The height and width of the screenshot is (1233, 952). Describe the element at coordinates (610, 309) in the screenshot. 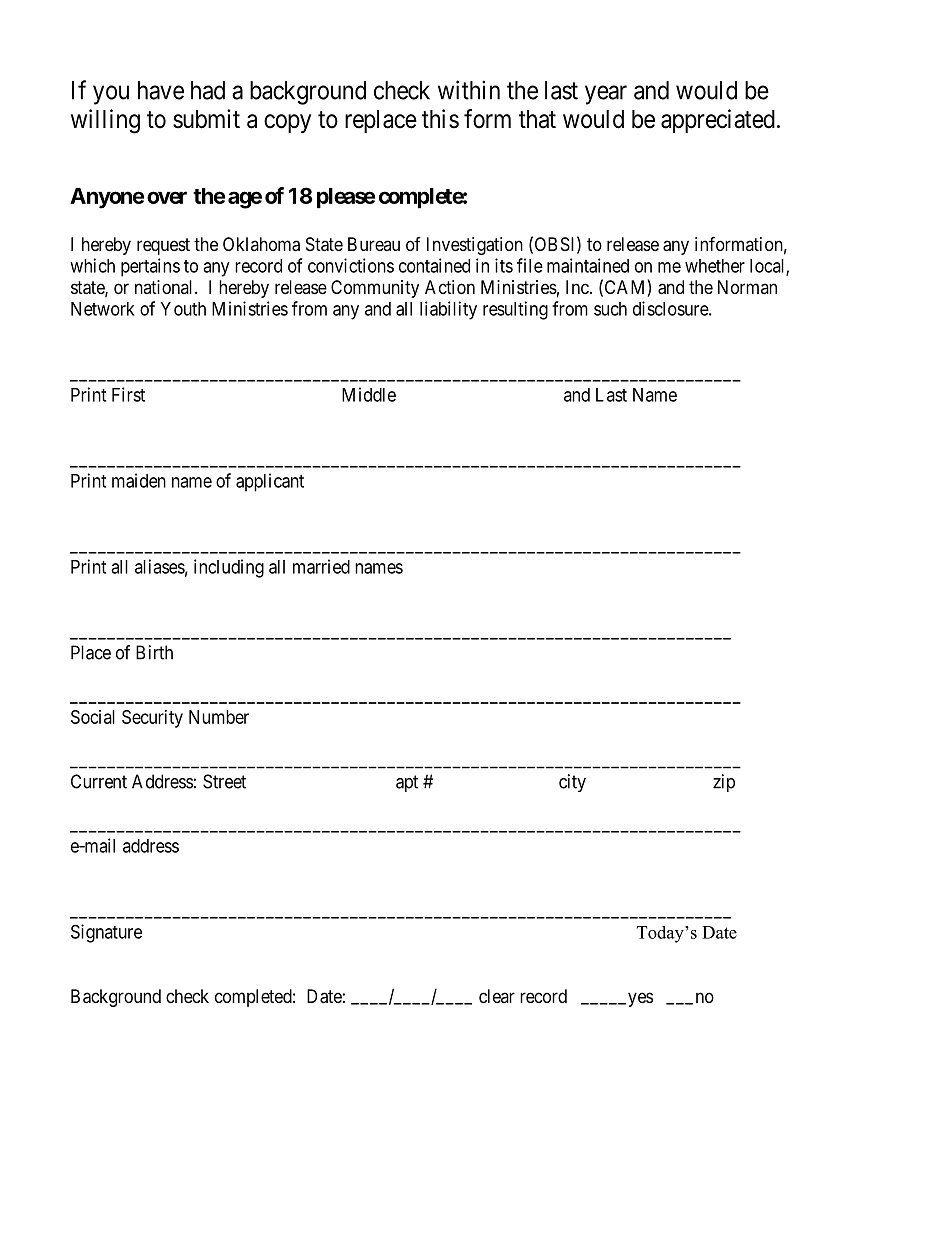

I see `such` at that location.
